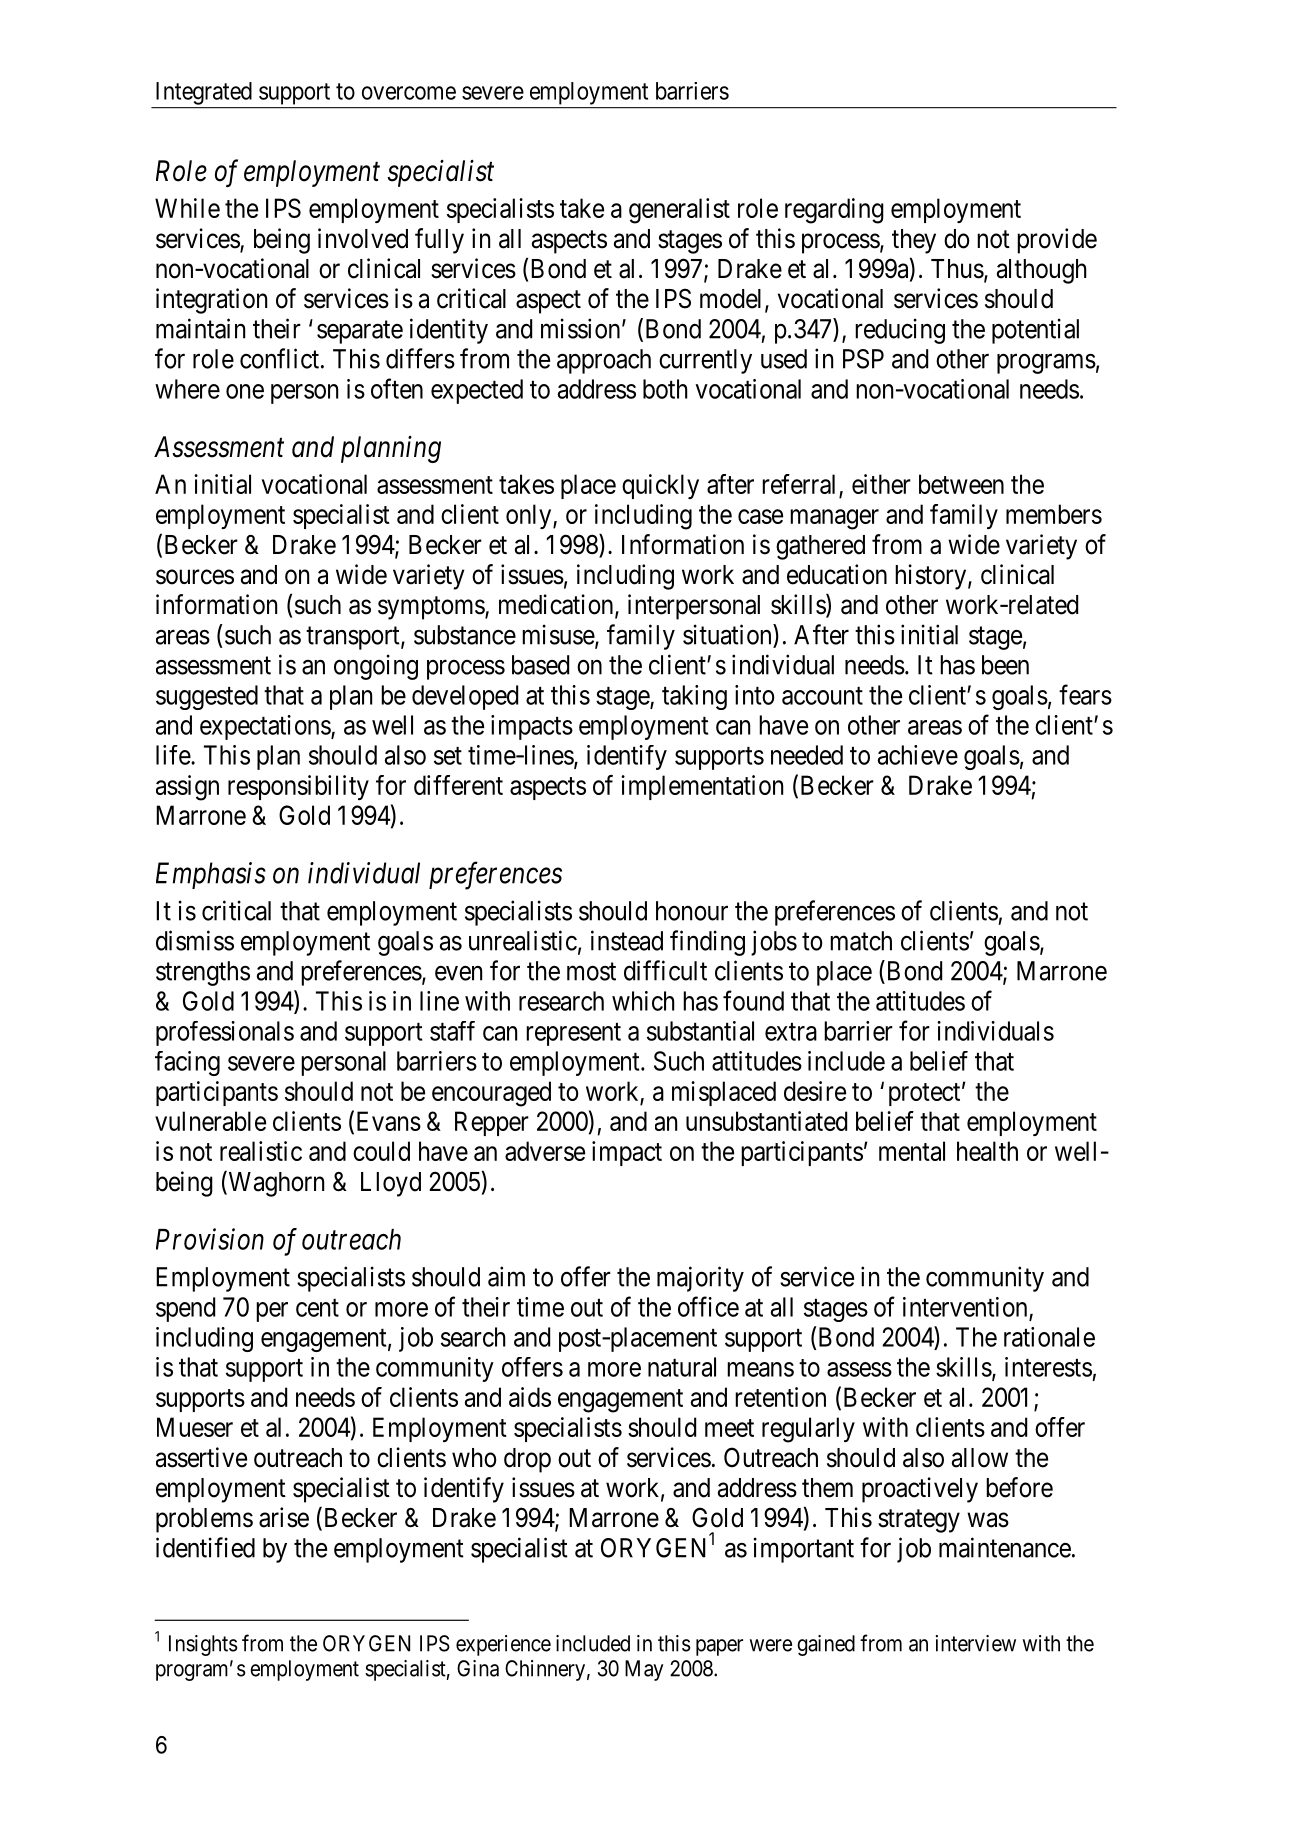 Image resolution: width=1298 pixels, height=1836 pixels. Describe the element at coordinates (644, 1670) in the screenshot. I see `May` at that location.
